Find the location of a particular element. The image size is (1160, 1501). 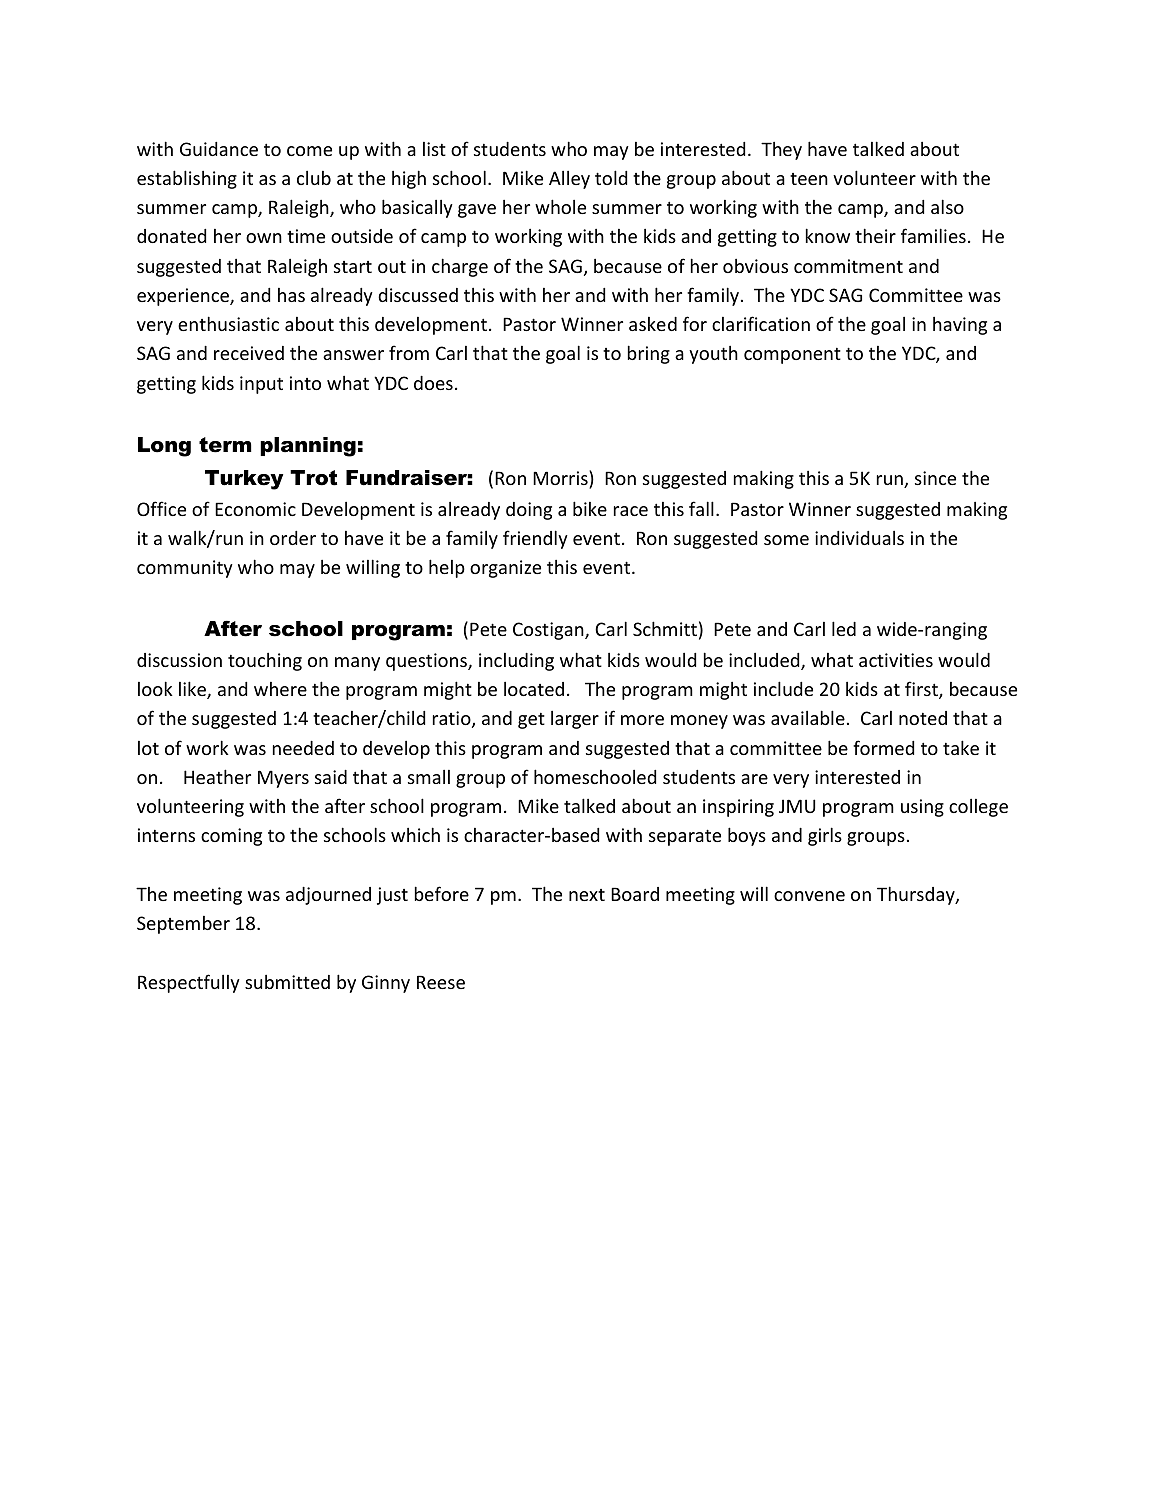

submitted is located at coordinates (287, 982).
